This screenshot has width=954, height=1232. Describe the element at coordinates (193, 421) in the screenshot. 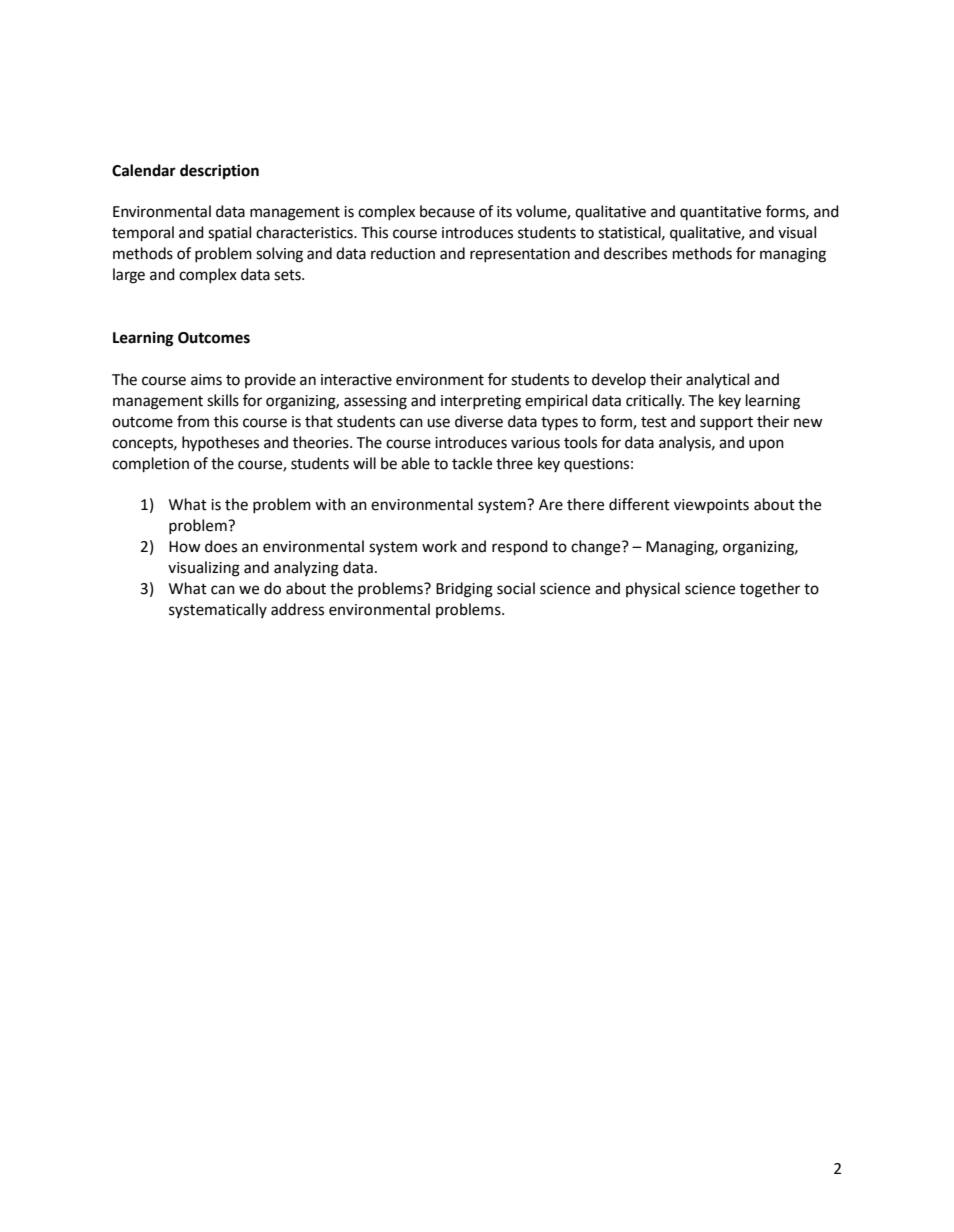

I see `from` at that location.
